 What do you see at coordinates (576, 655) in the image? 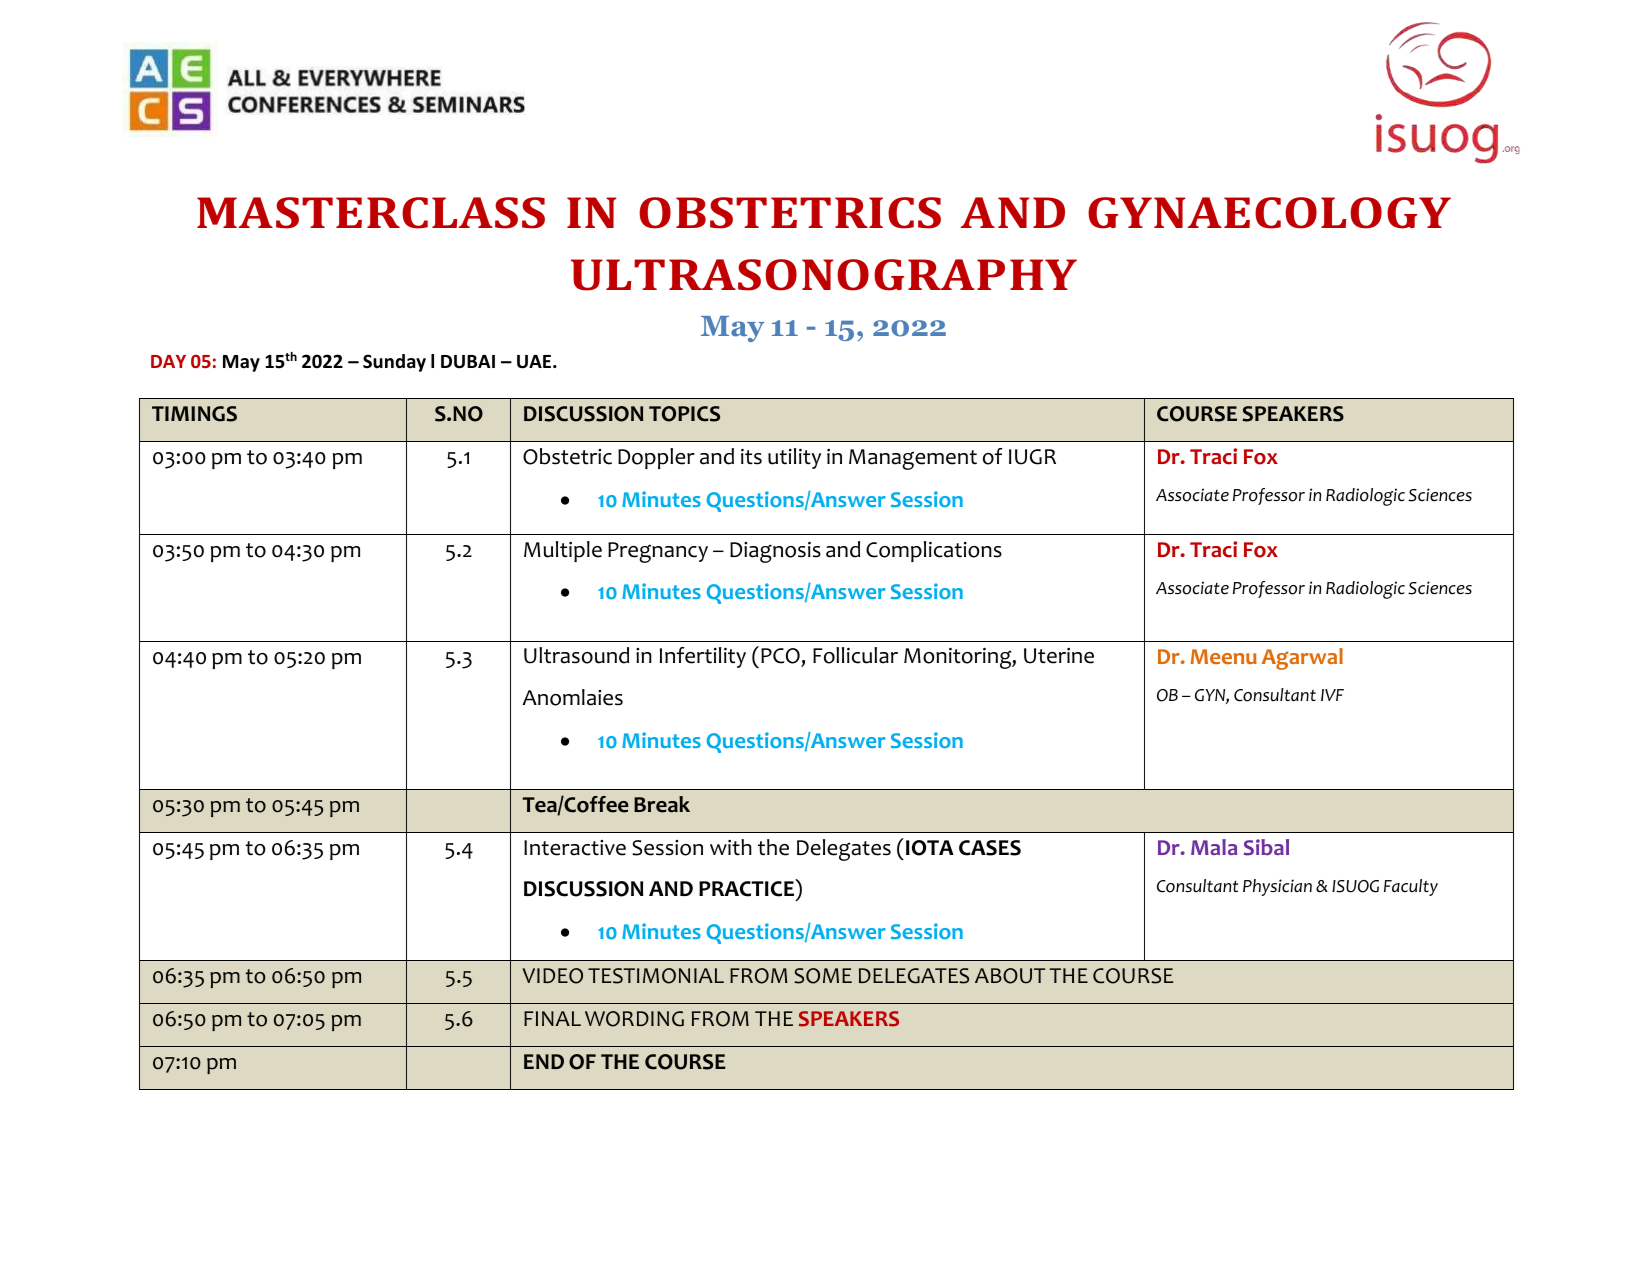
I see `Ultrasound` at bounding box center [576, 655].
